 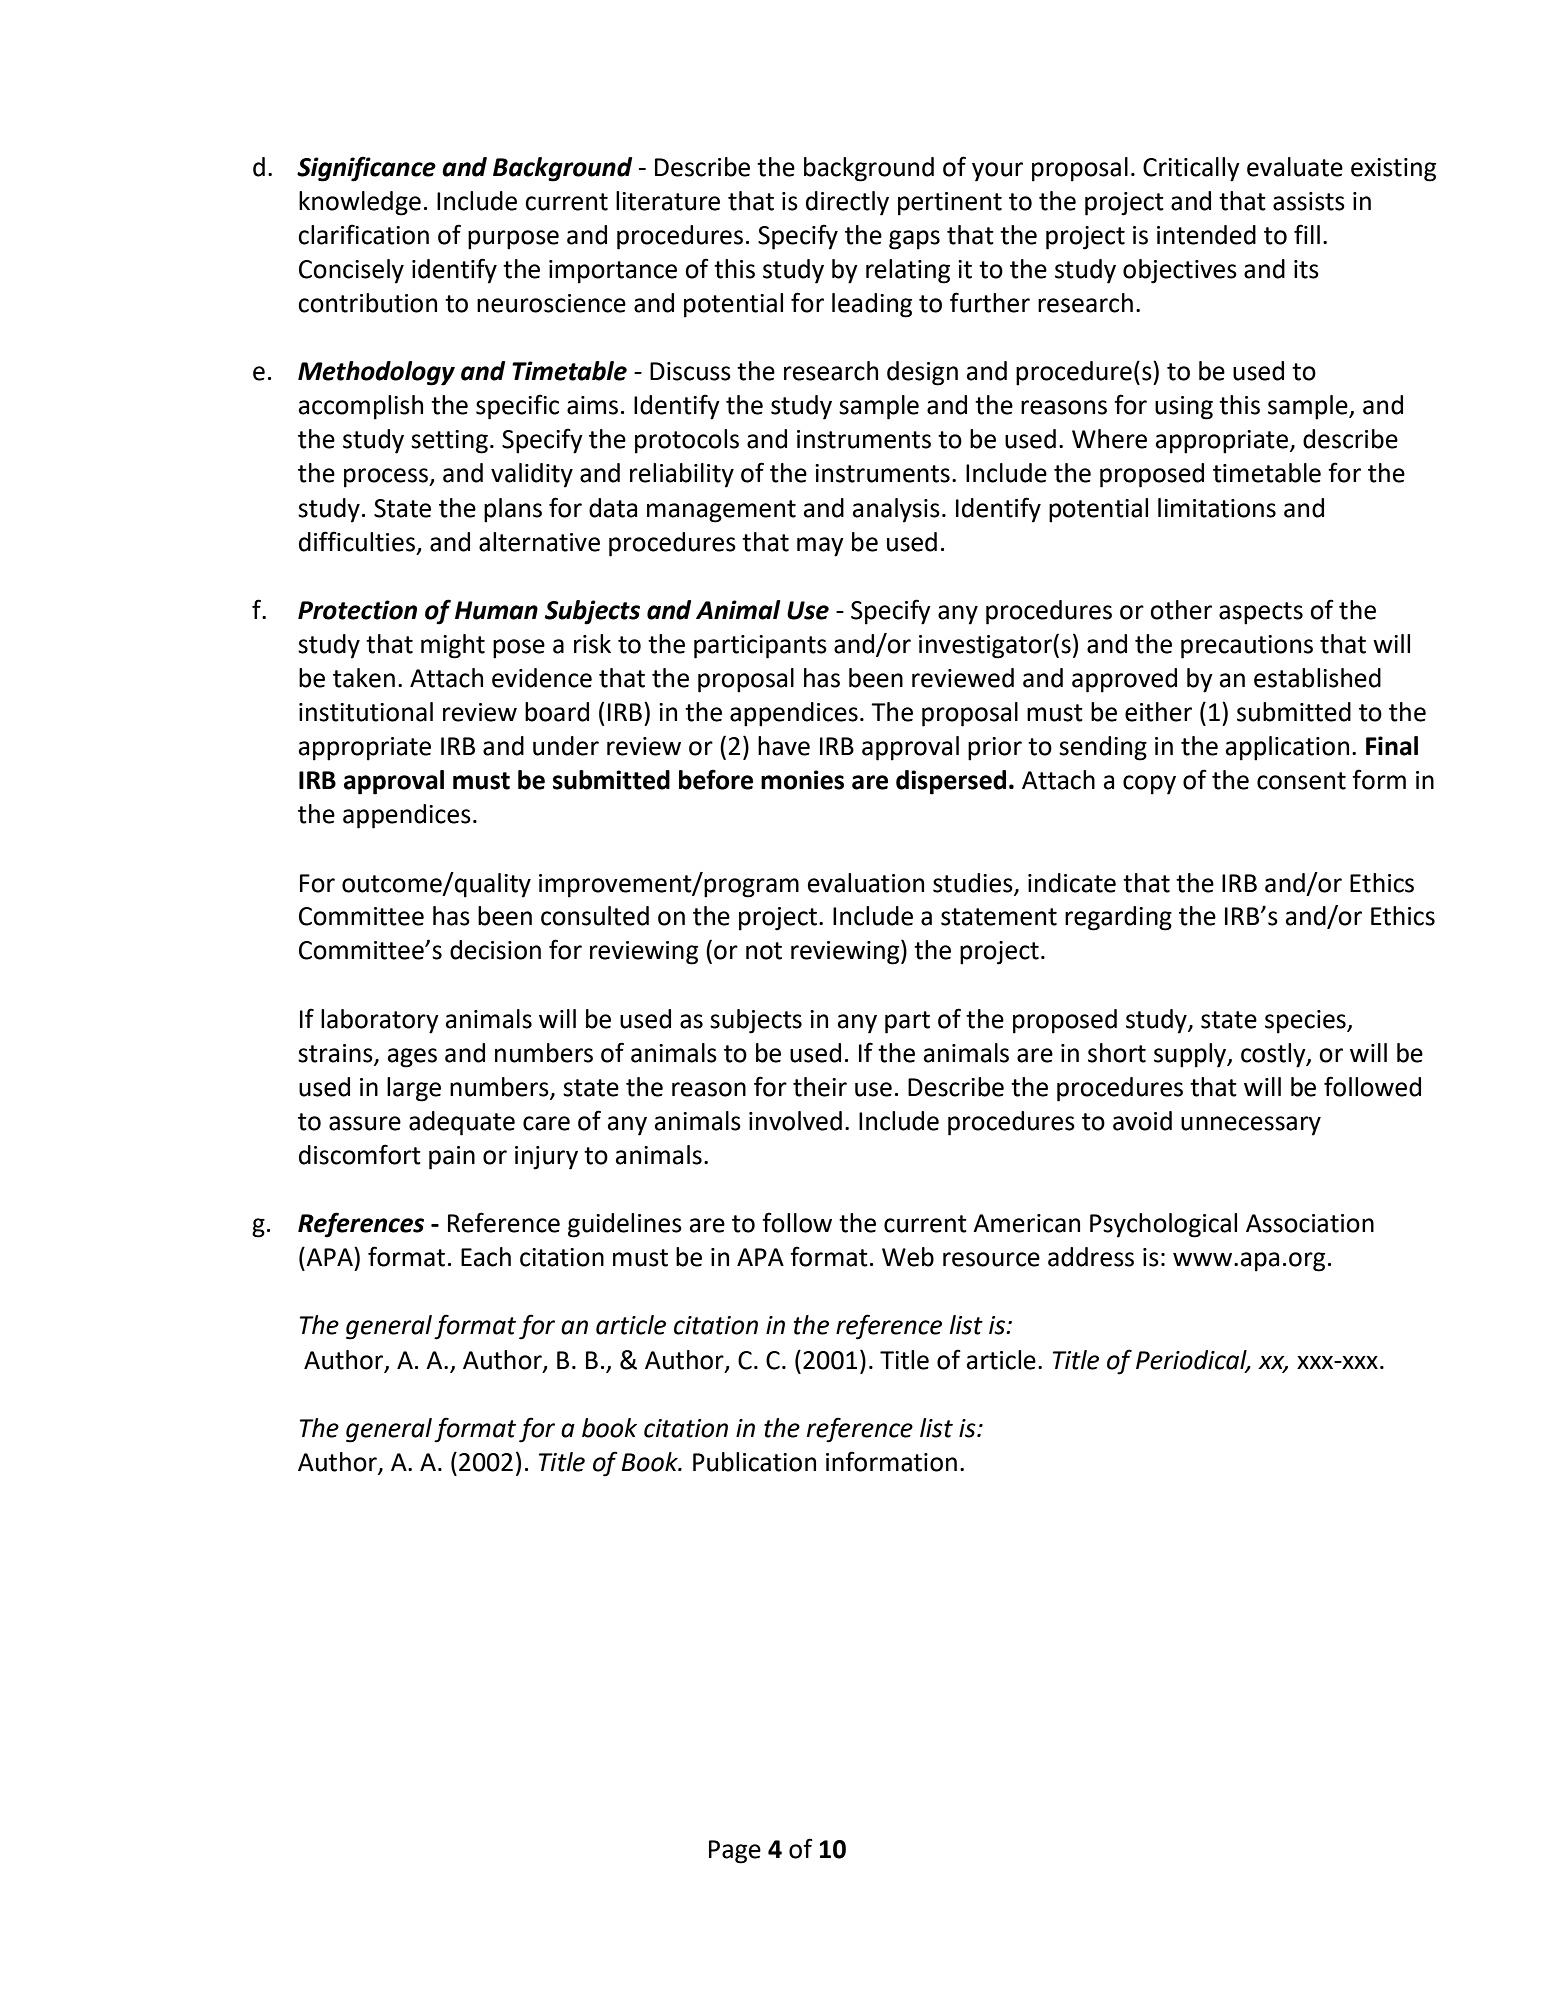 I want to click on Association, so click(x=1310, y=1223).
